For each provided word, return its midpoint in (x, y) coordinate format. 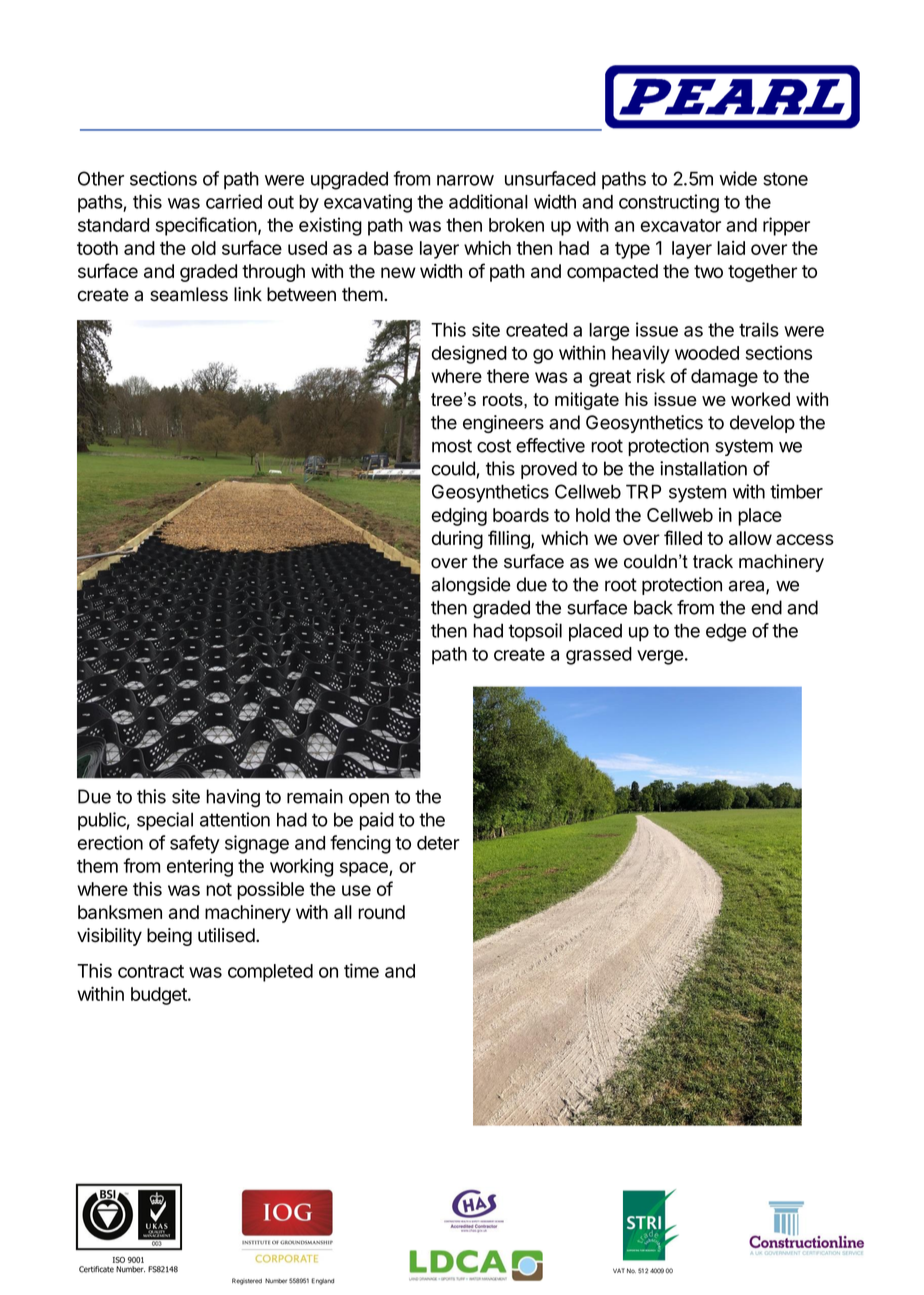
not (219, 889)
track (713, 561)
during (457, 540)
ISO (119, 1260)
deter (438, 843)
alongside (471, 586)
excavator (680, 225)
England (322, 1281)
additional (488, 201)
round (381, 912)
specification (206, 226)
